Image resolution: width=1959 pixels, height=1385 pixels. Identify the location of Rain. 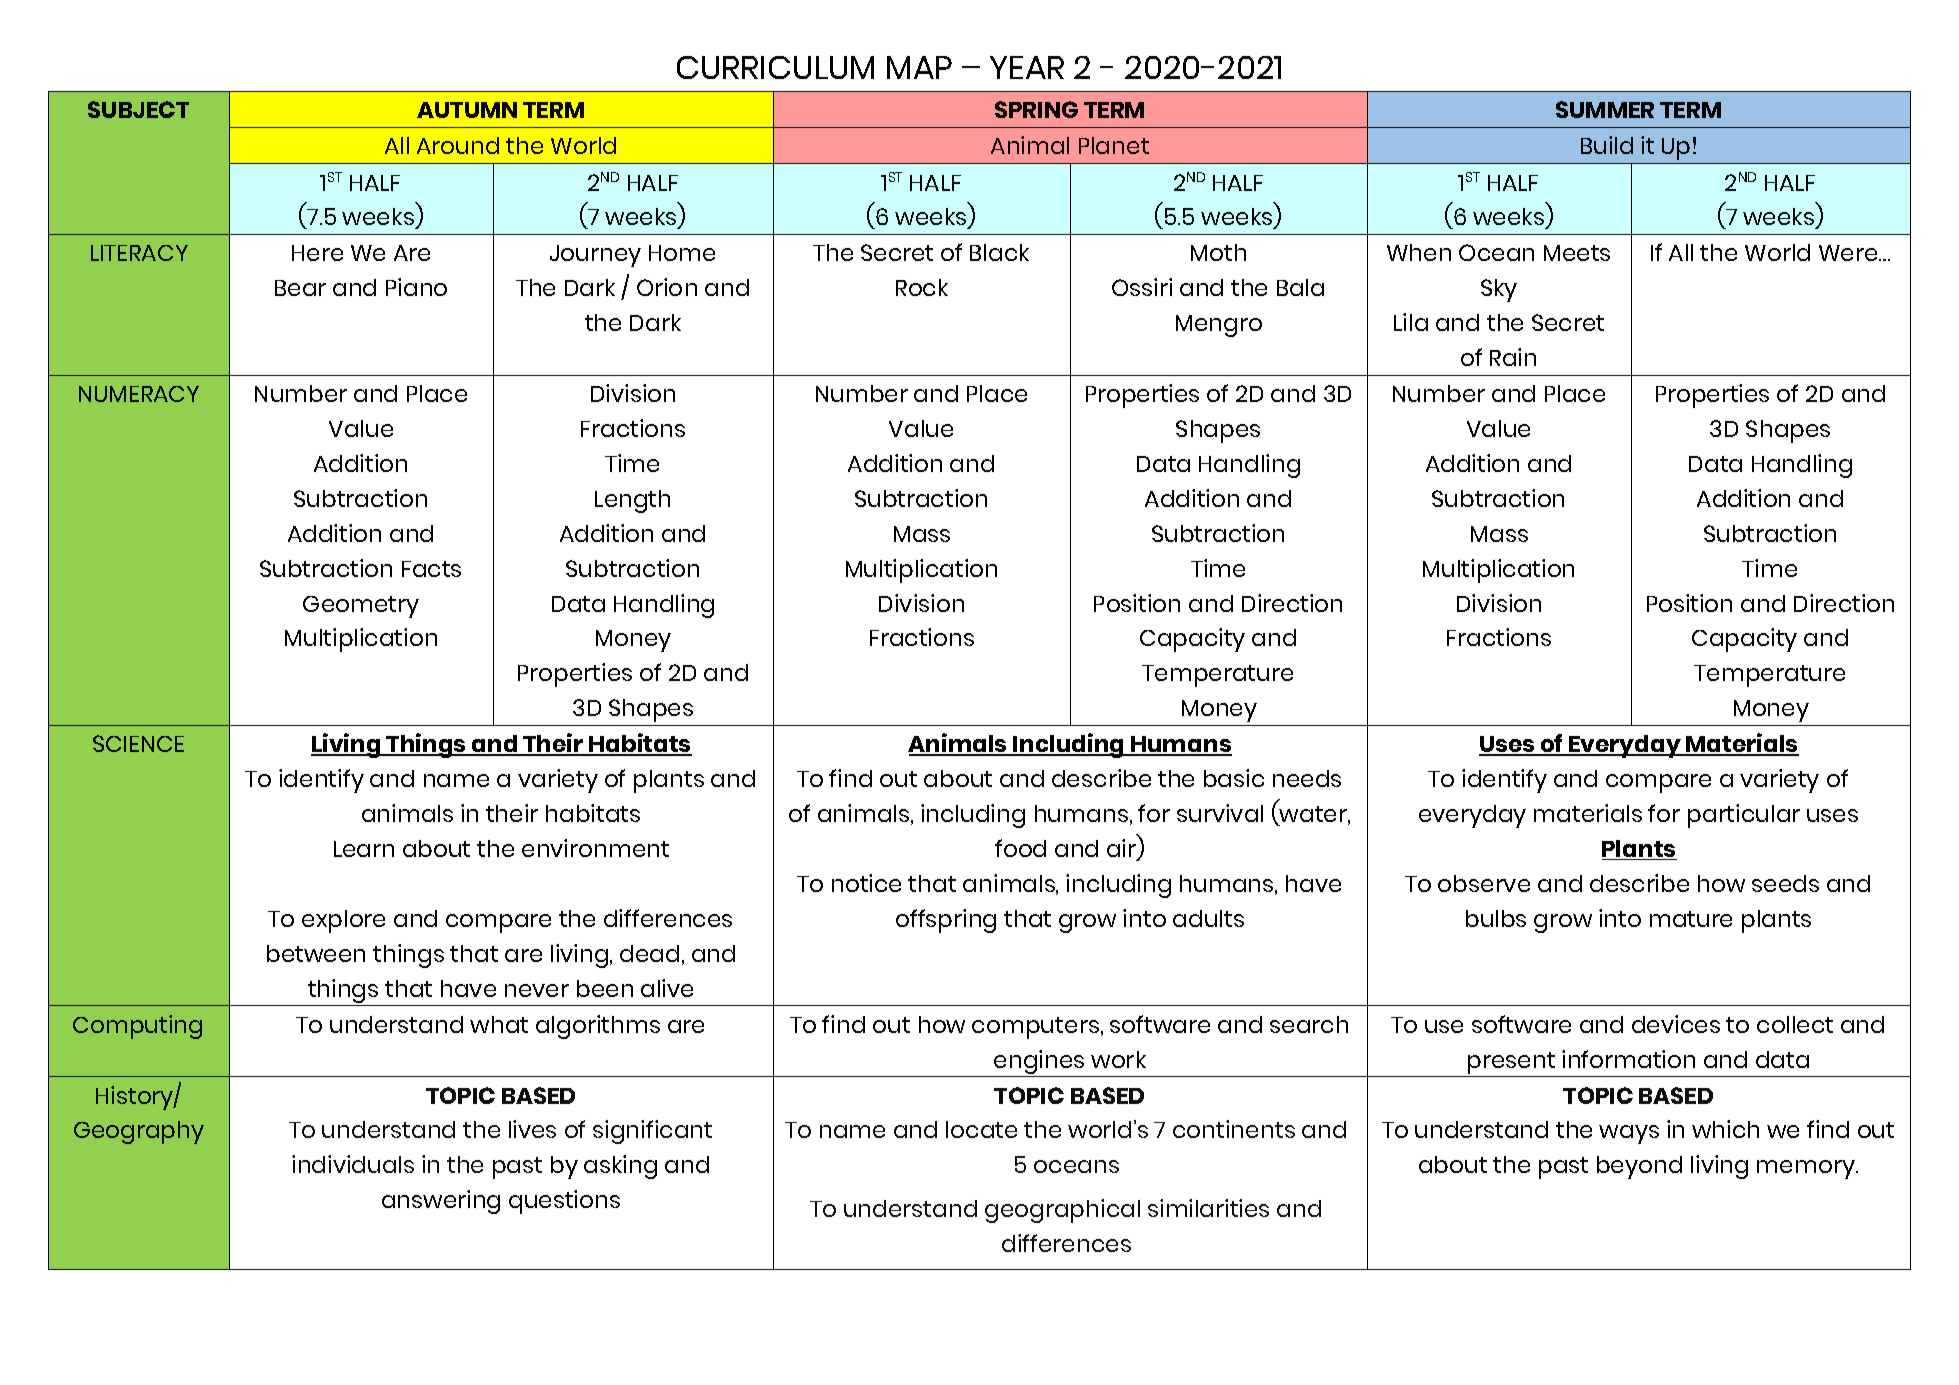
(1513, 357).
